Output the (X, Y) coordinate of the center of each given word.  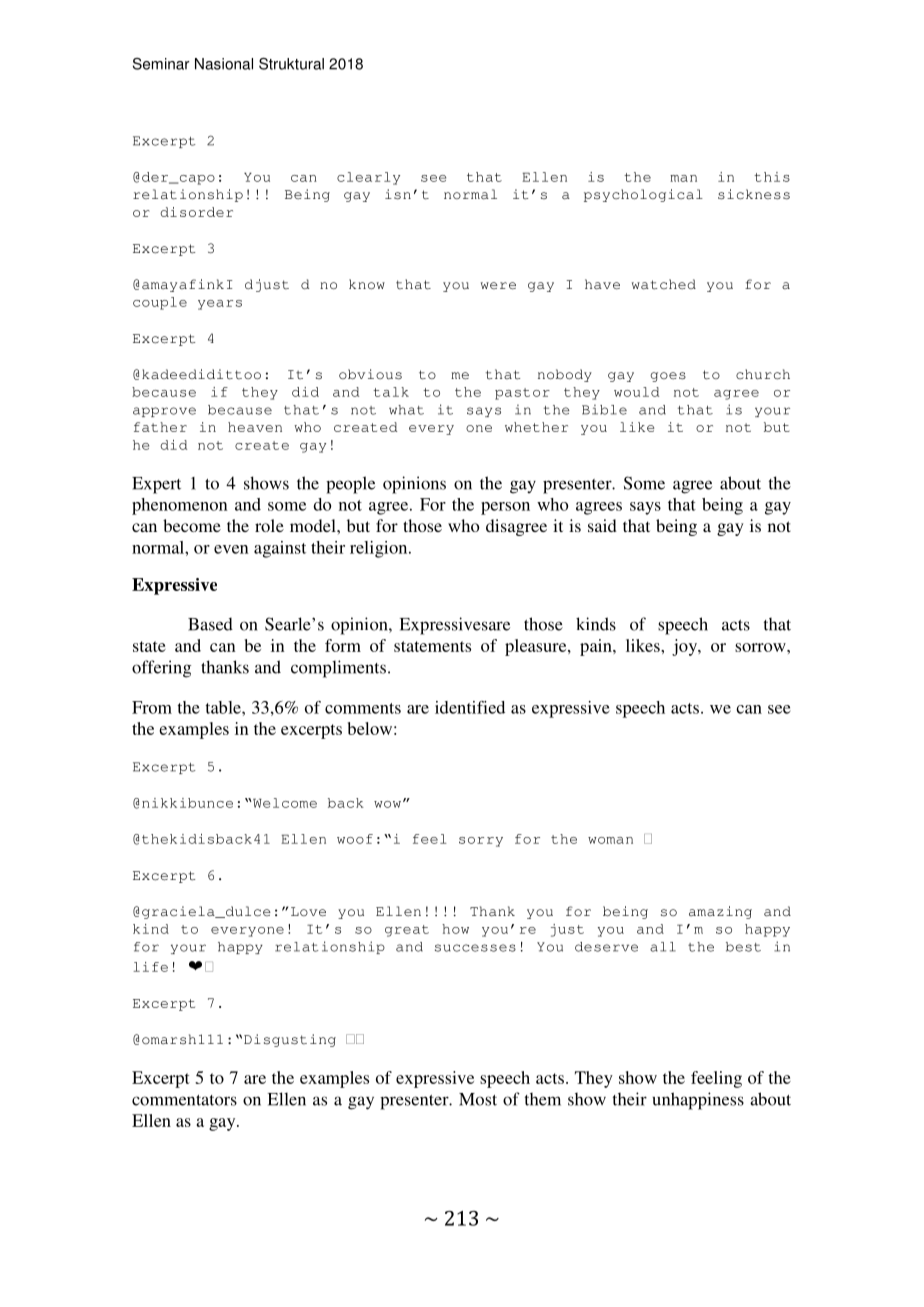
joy (685, 647)
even (231, 549)
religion (380, 549)
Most (478, 1099)
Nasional (224, 64)
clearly (368, 178)
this (772, 177)
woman (610, 840)
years (220, 305)
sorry (481, 842)
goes (668, 377)
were (498, 286)
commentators (184, 1100)
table (224, 707)
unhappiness (698, 1101)
